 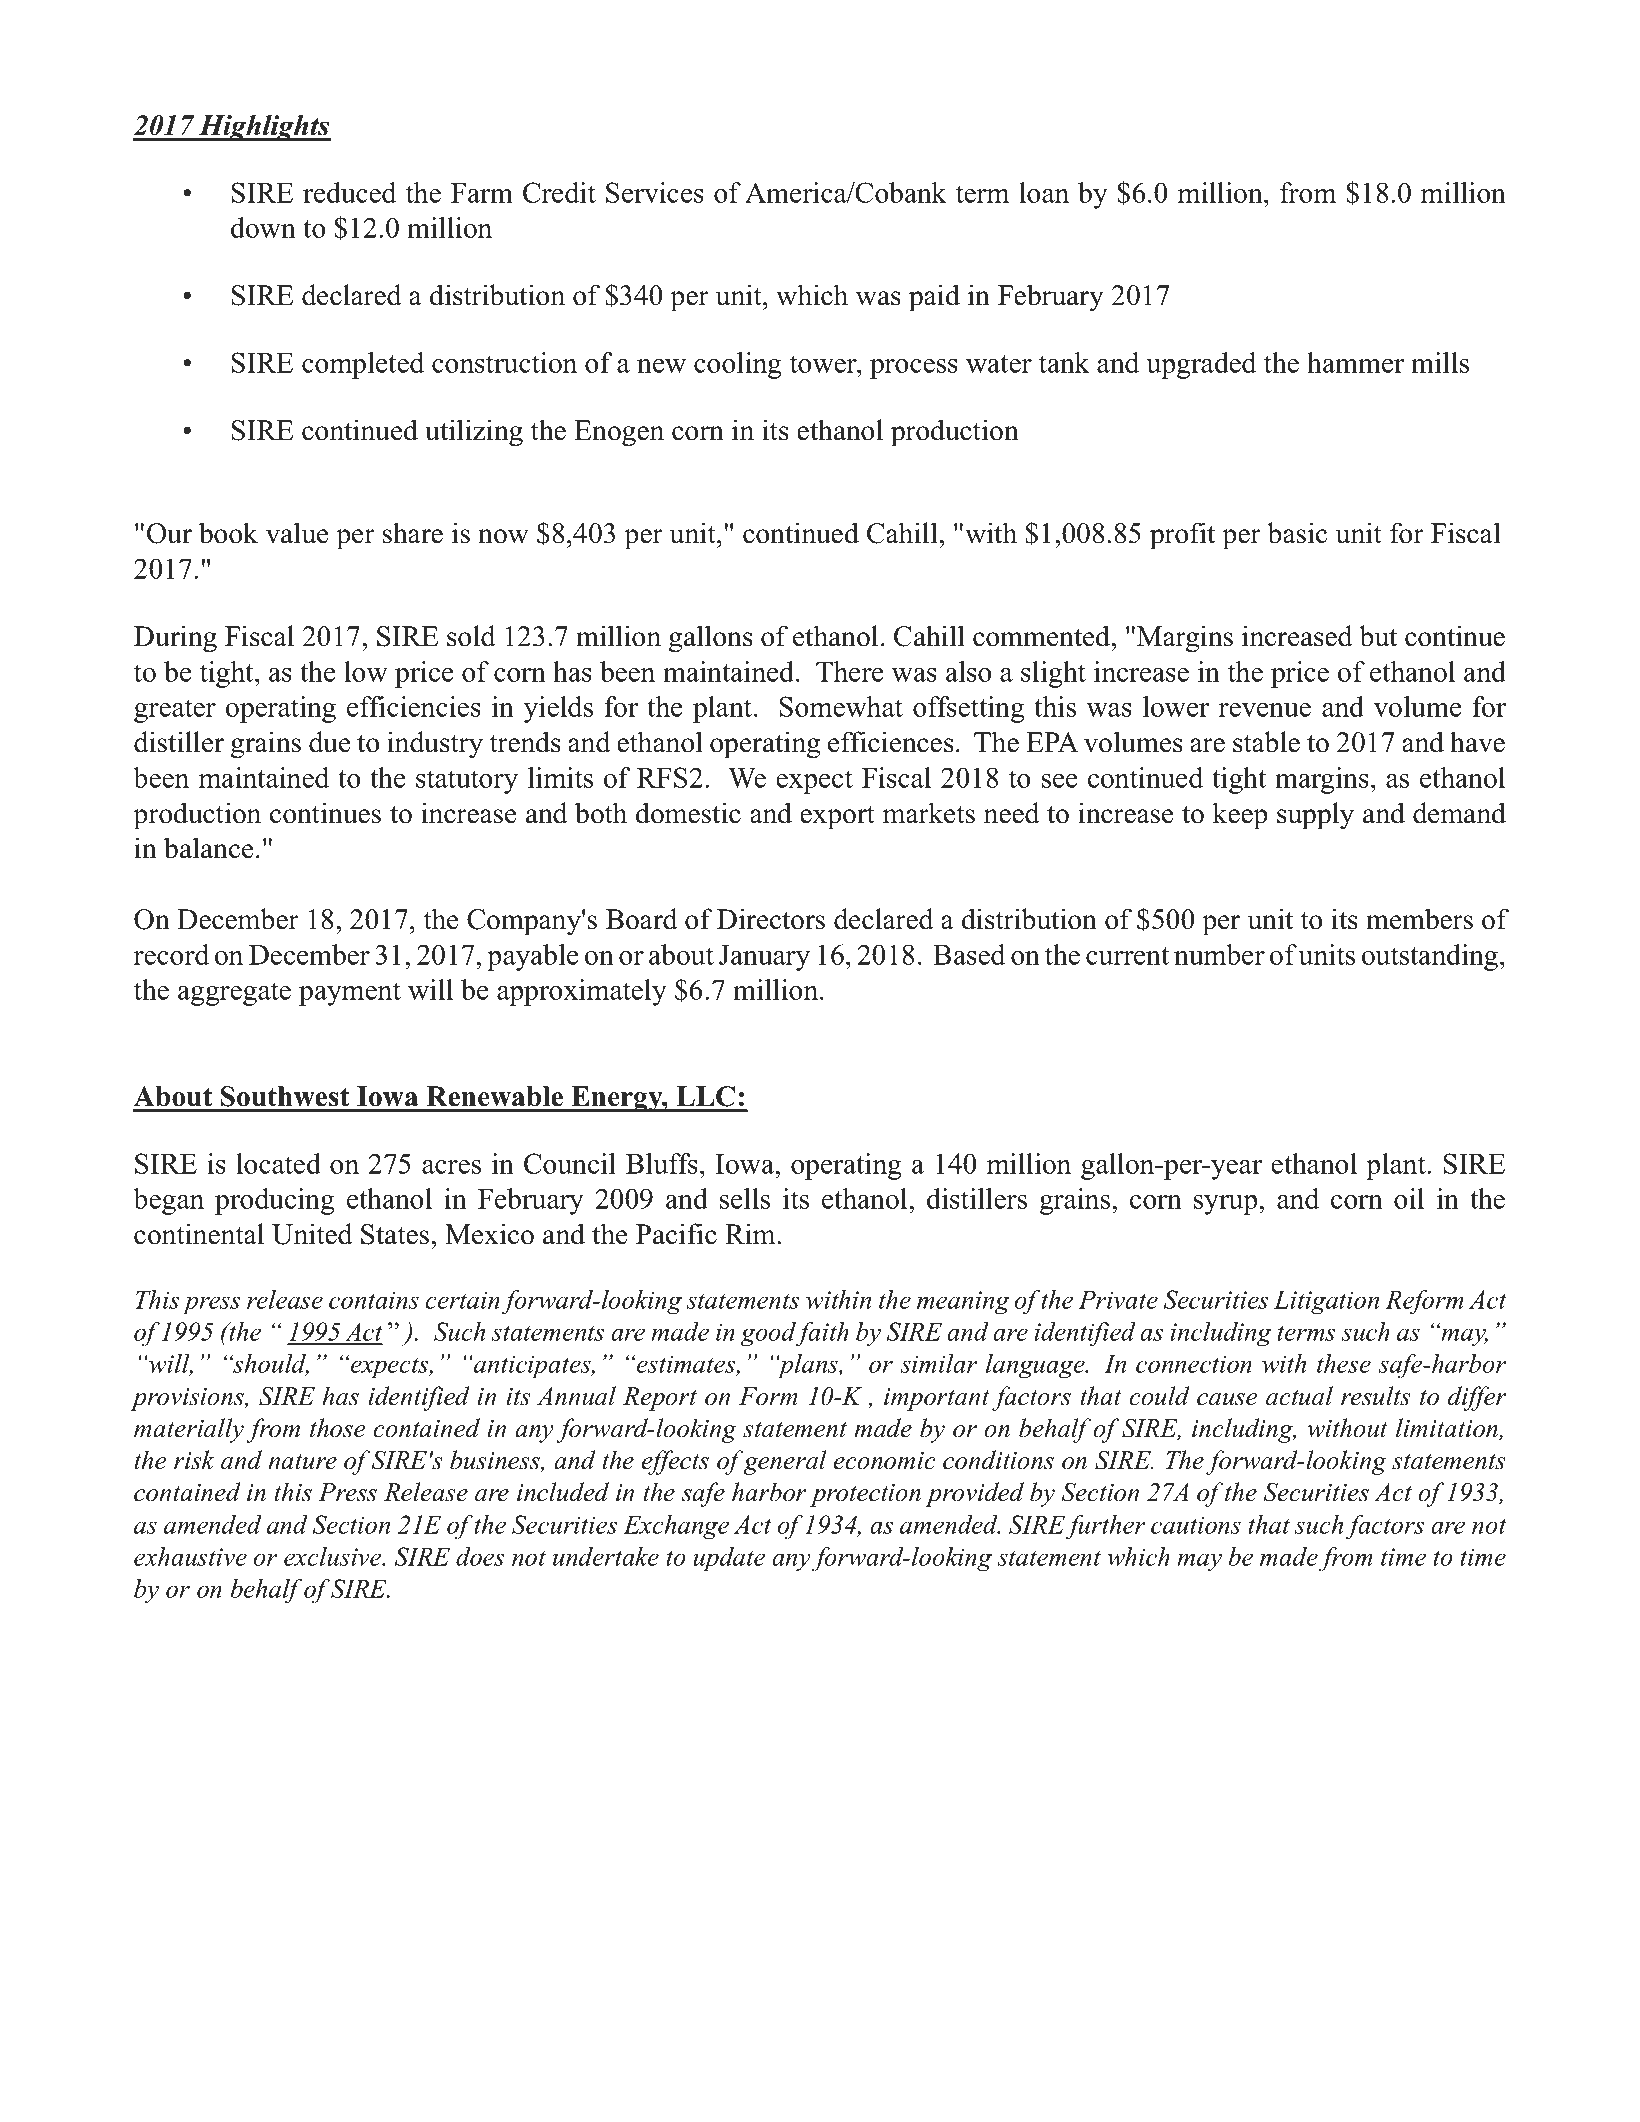 What do you see at coordinates (1044, 192) in the document?
I see `loan` at bounding box center [1044, 192].
